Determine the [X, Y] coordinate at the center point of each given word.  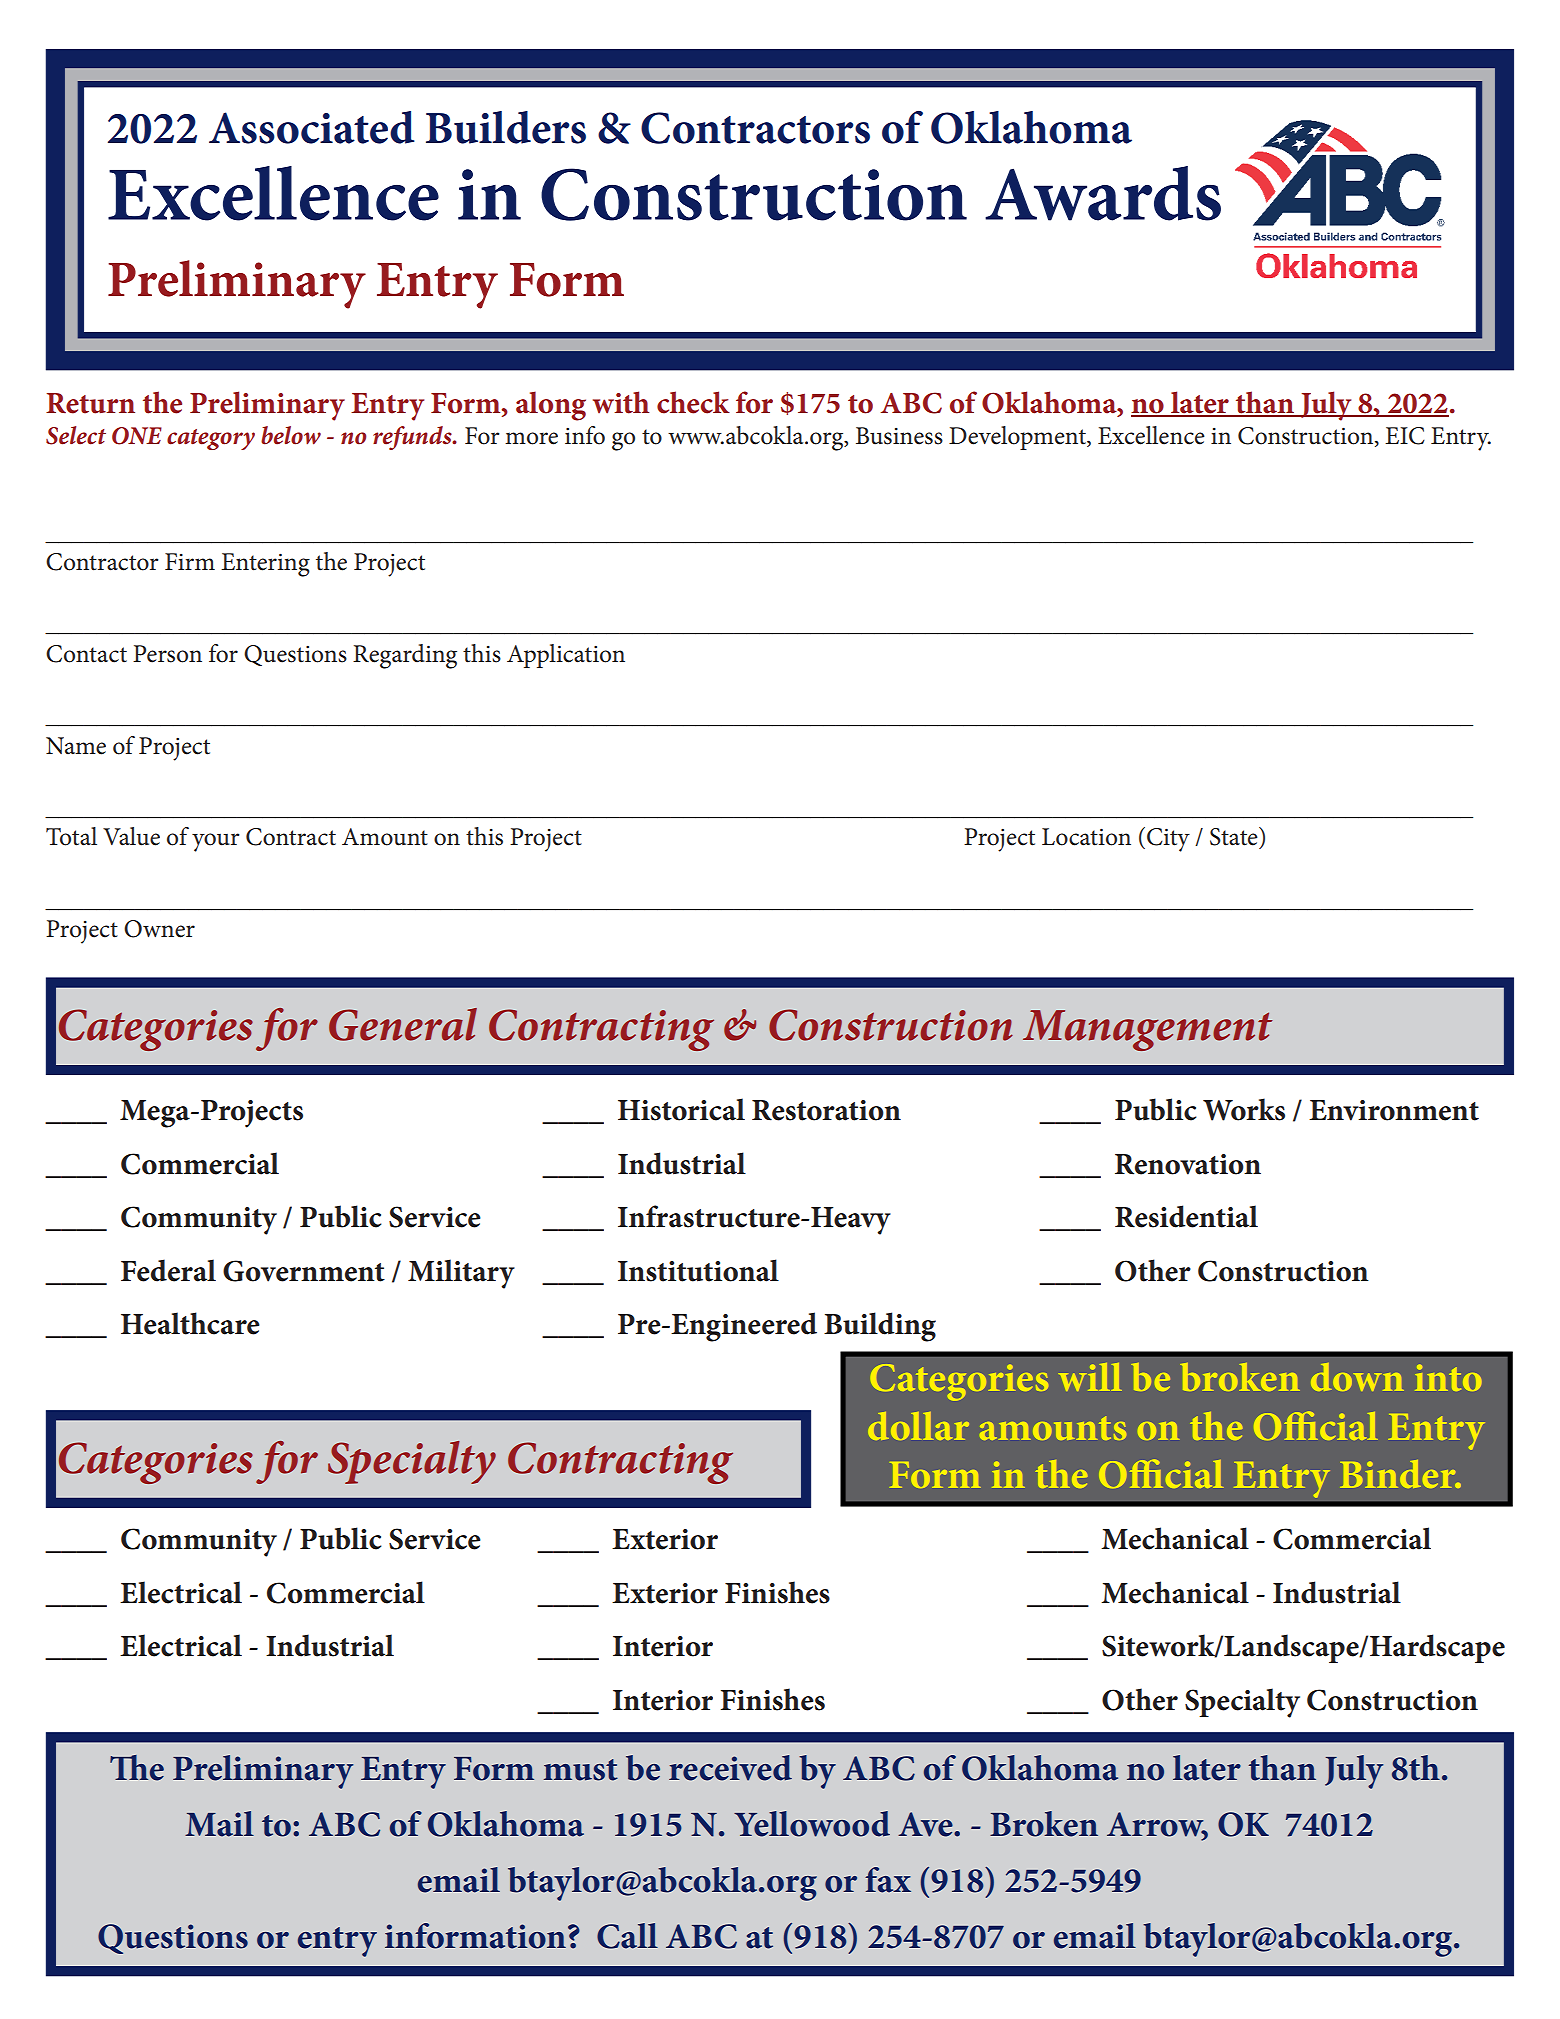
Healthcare [190, 1323]
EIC [1405, 436]
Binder [1399, 1474]
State [1235, 836]
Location [1086, 837]
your [216, 842]
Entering [265, 565]
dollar [918, 1426]
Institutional [698, 1270]
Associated [312, 127]
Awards [1103, 193]
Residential [1186, 1216]
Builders [506, 127]
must [581, 1770]
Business [899, 436]
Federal [168, 1270]
